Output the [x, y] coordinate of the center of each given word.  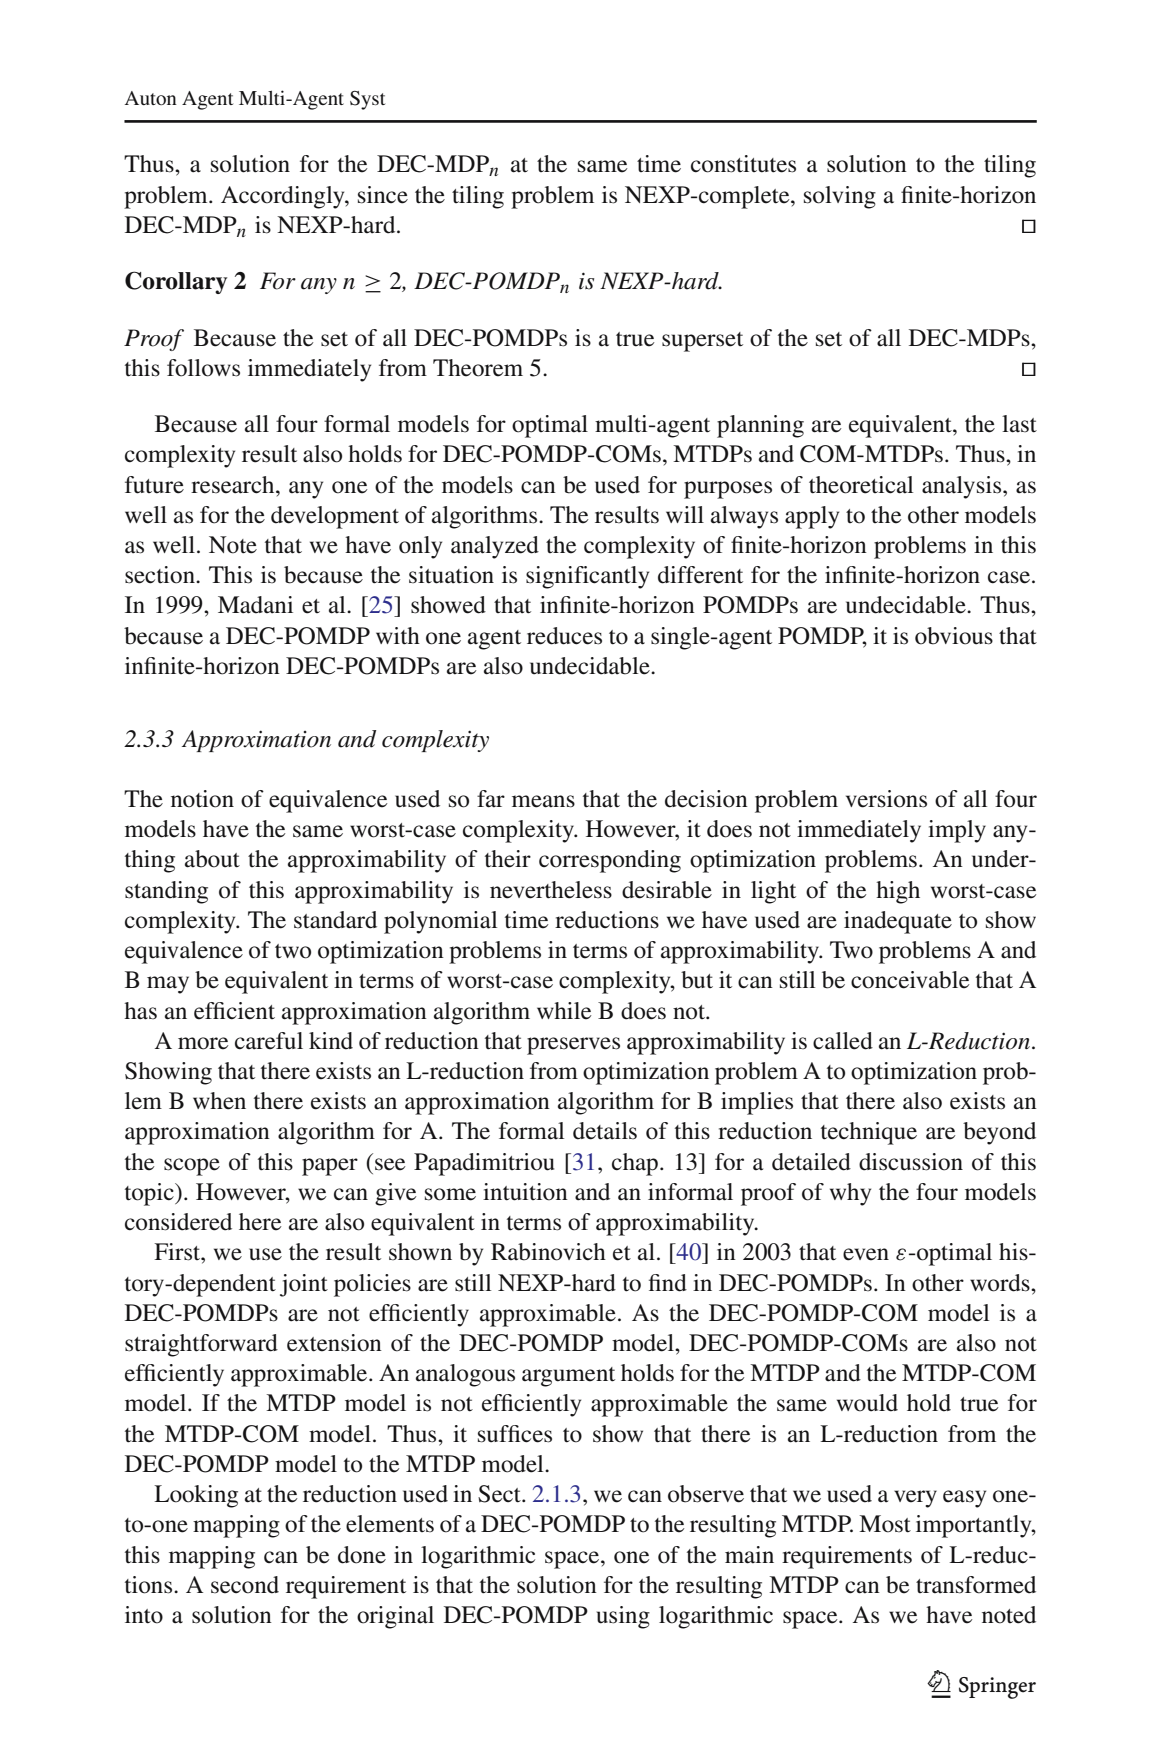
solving [840, 197]
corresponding [610, 861]
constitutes [743, 164]
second [245, 1585]
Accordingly [284, 197]
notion [202, 799]
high [898, 892]
